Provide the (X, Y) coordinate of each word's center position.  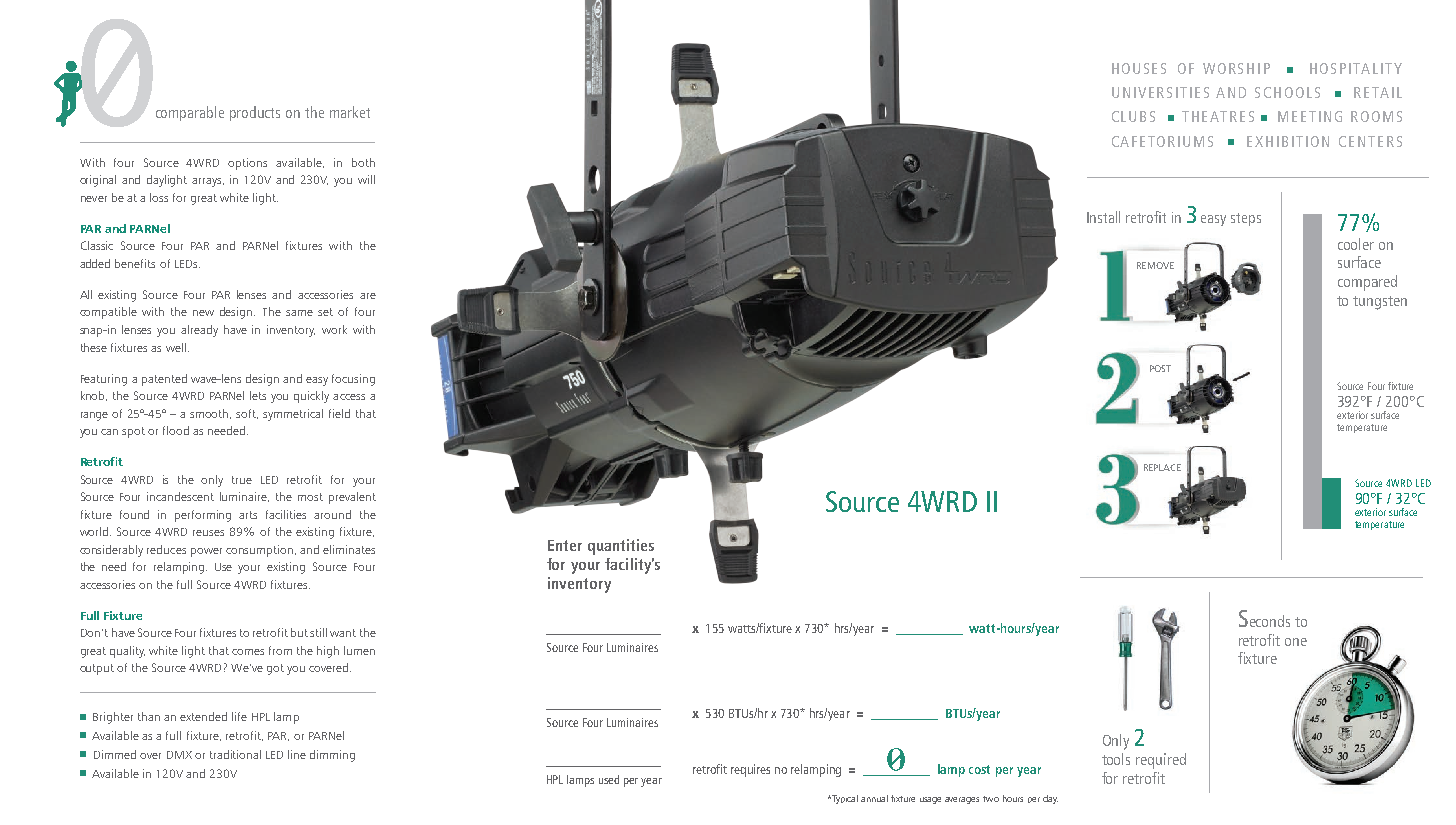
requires (750, 770)
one (1296, 642)
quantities (621, 547)
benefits (135, 263)
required (1161, 761)
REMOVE (1155, 265)
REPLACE (1162, 467)
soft (247, 414)
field (339, 413)
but (299, 632)
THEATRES (1218, 116)
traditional (235, 754)
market (350, 112)
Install (1103, 217)
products (255, 113)
